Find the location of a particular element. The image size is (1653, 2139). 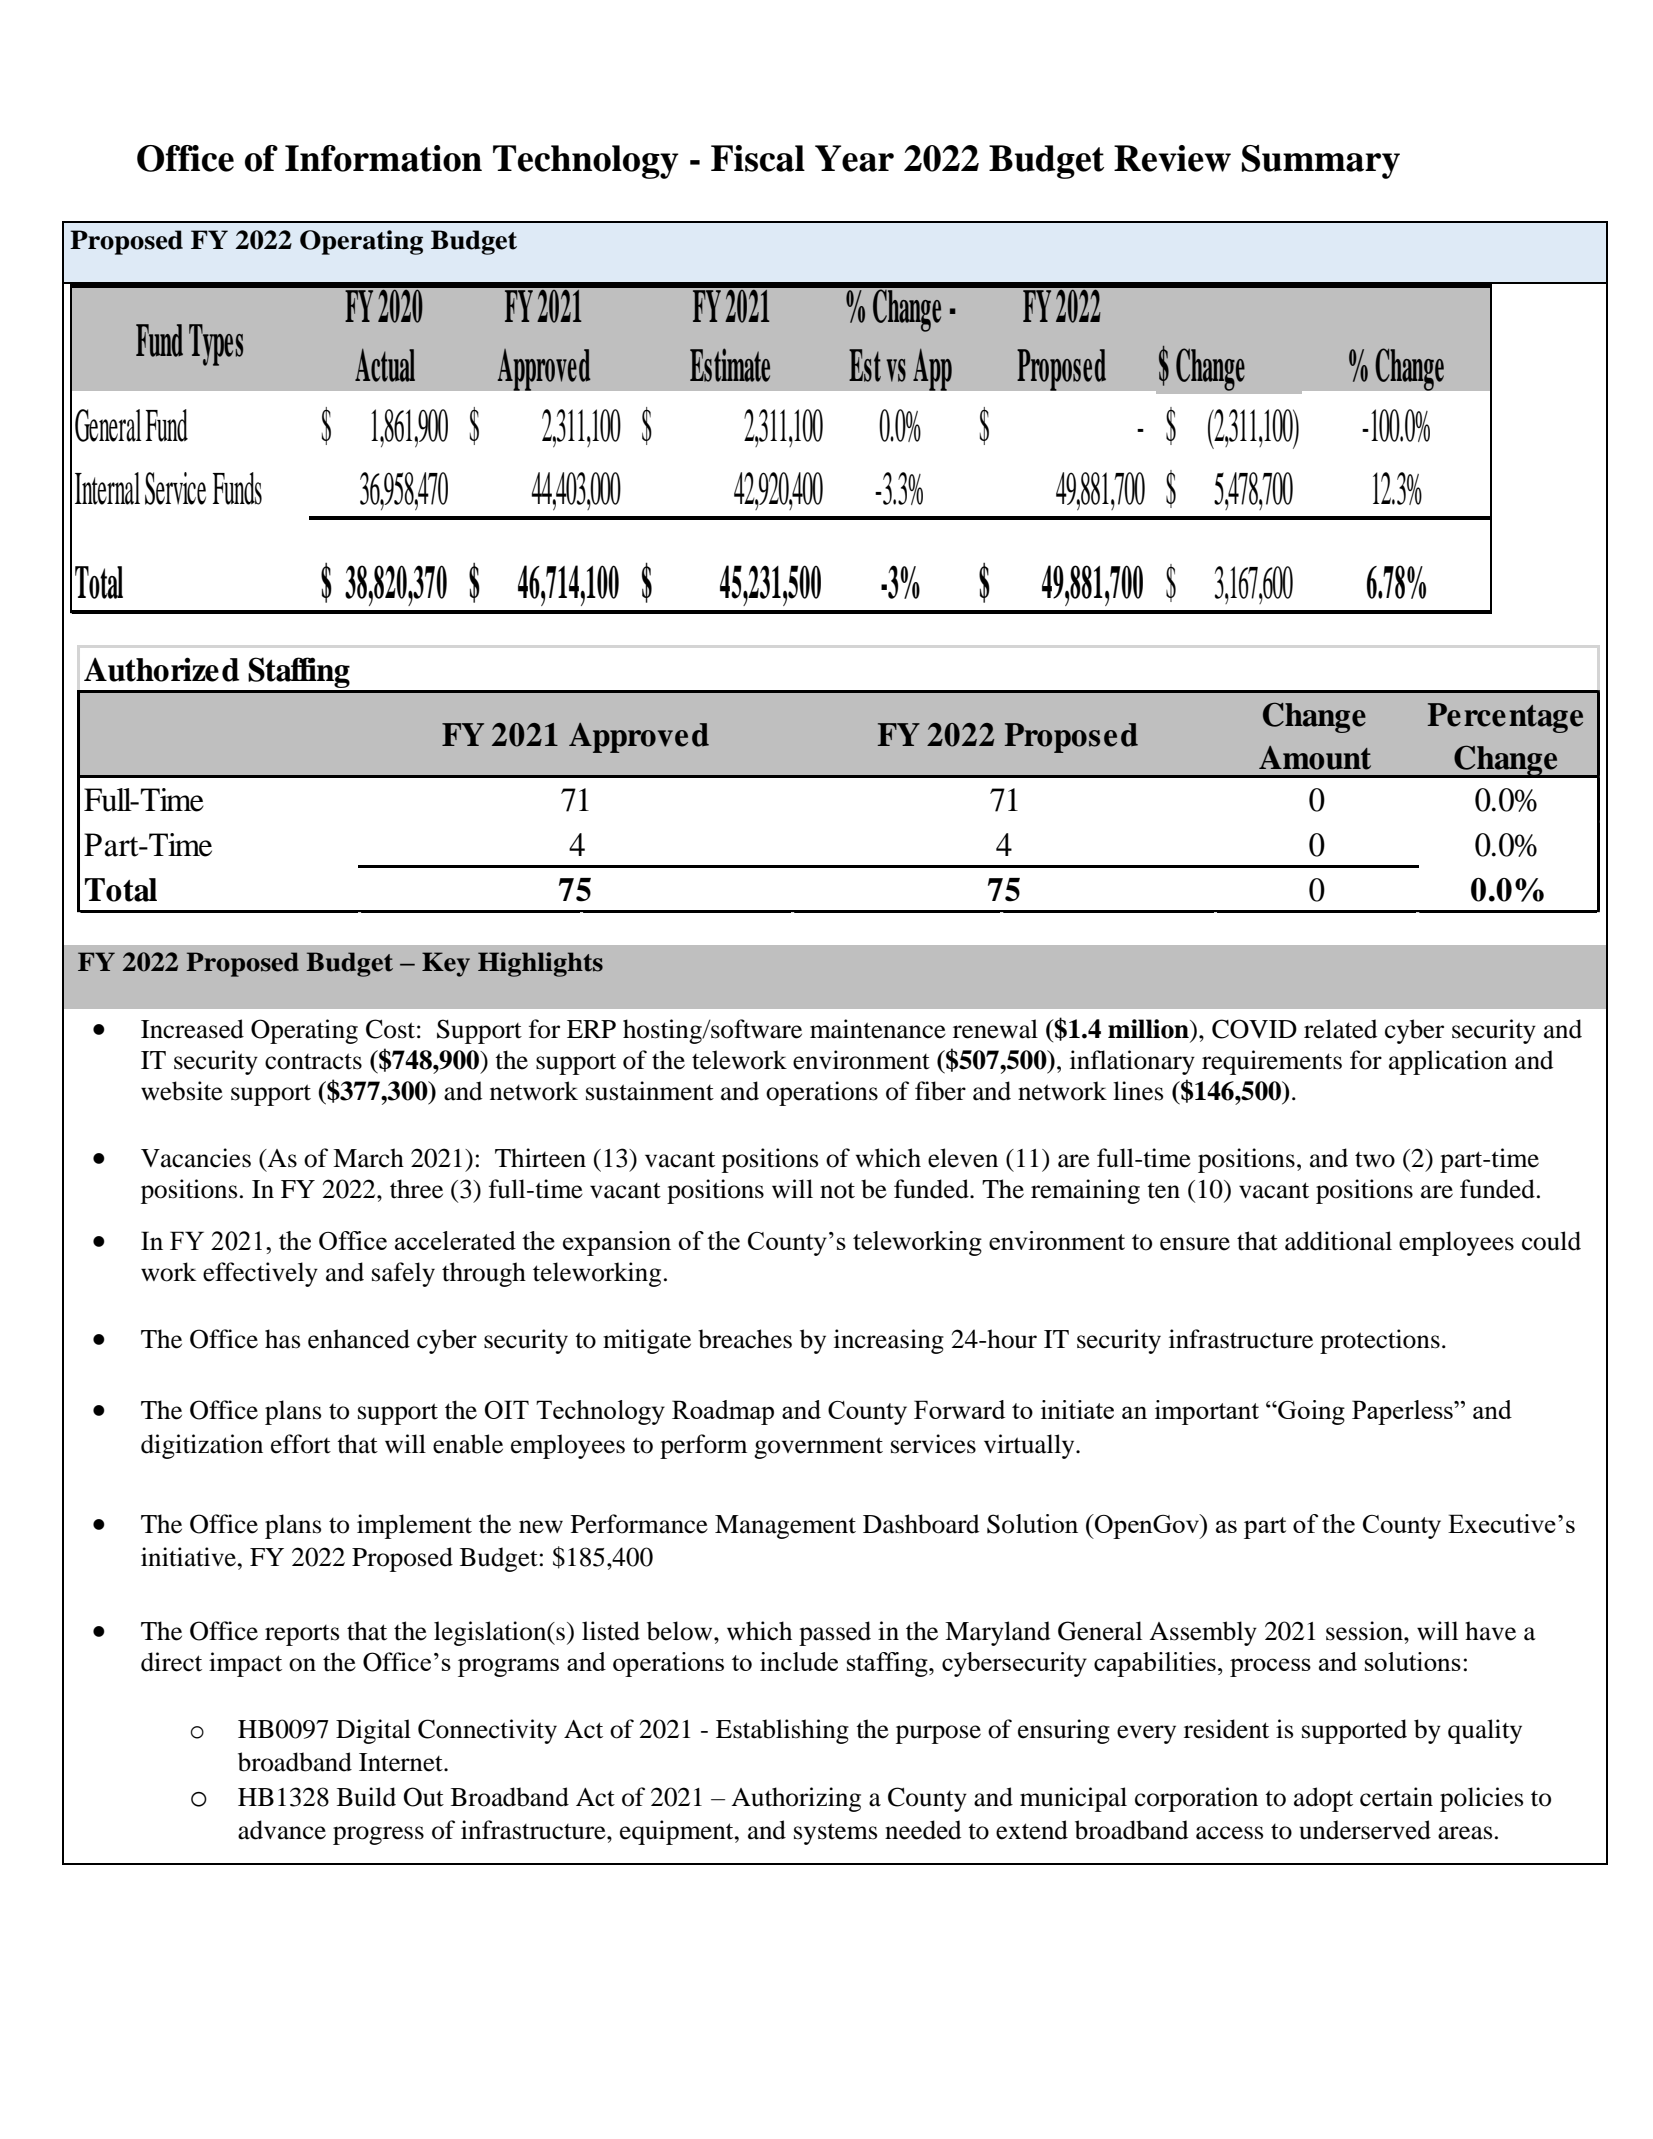

related is located at coordinates (1340, 1029).
